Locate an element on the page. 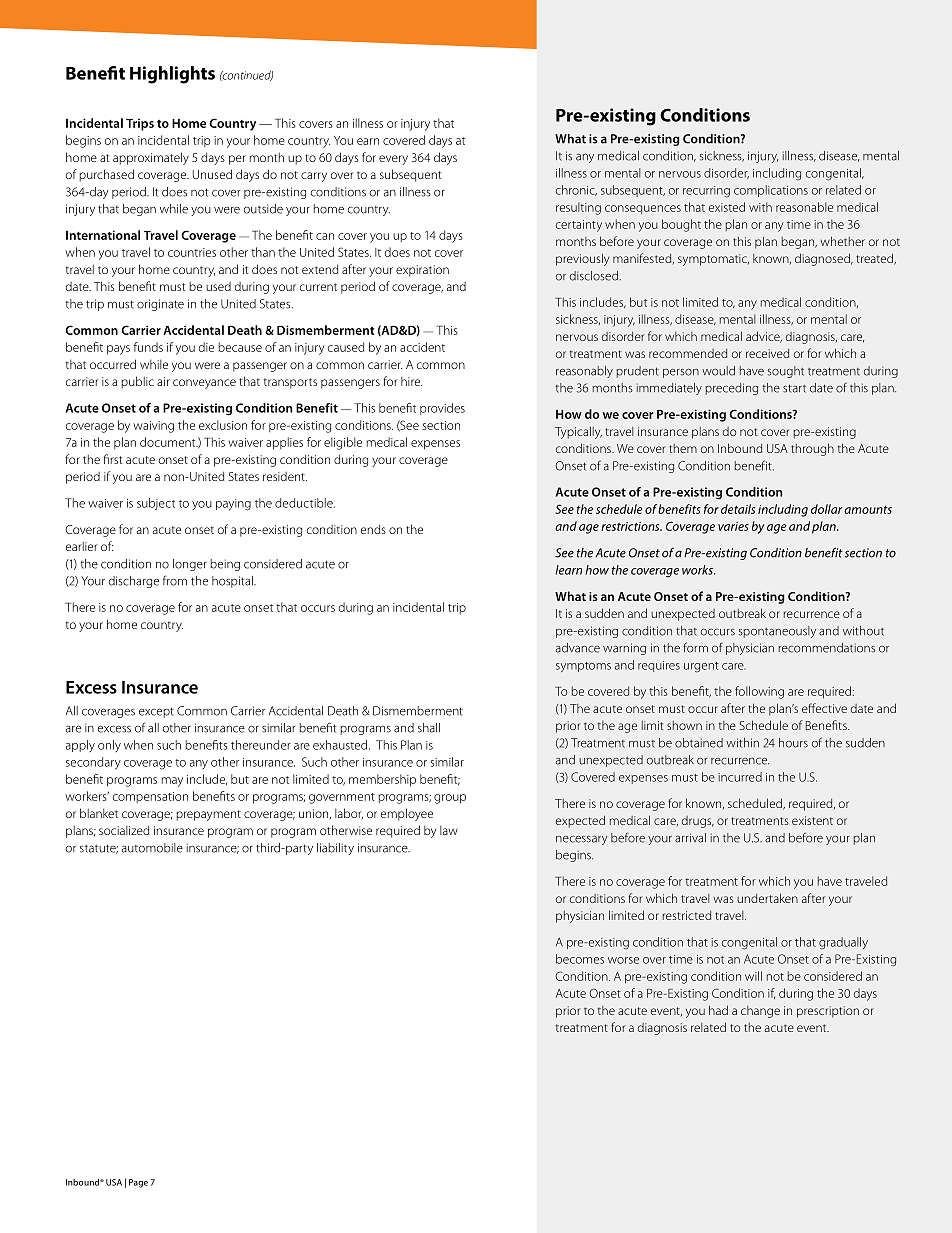  group is located at coordinates (450, 799).
